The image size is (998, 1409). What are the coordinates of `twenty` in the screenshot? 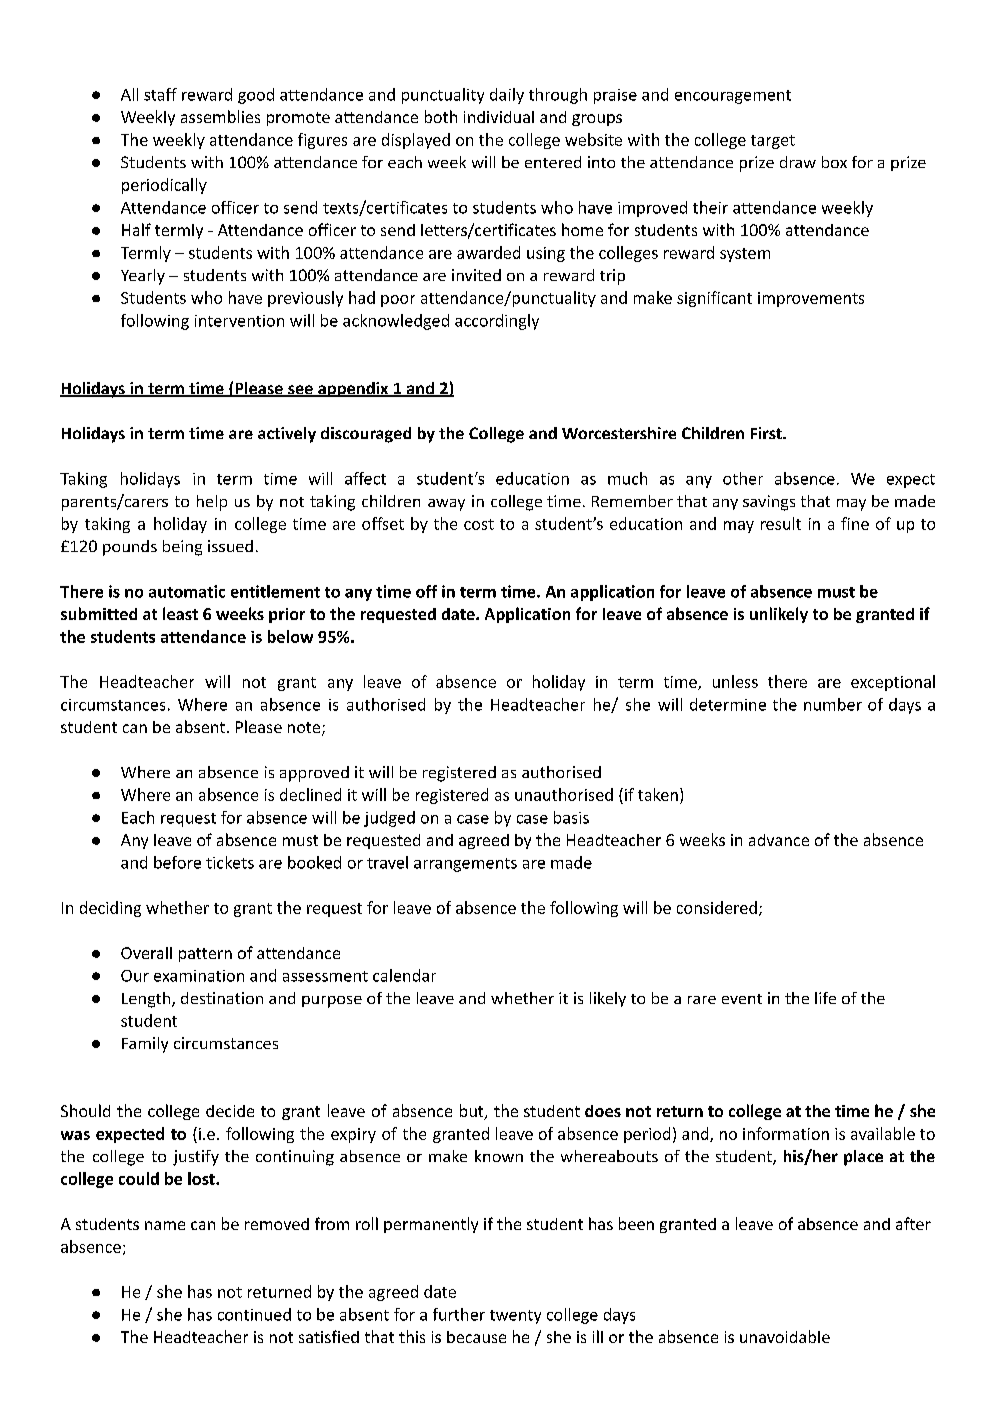 It's located at (515, 1317).
